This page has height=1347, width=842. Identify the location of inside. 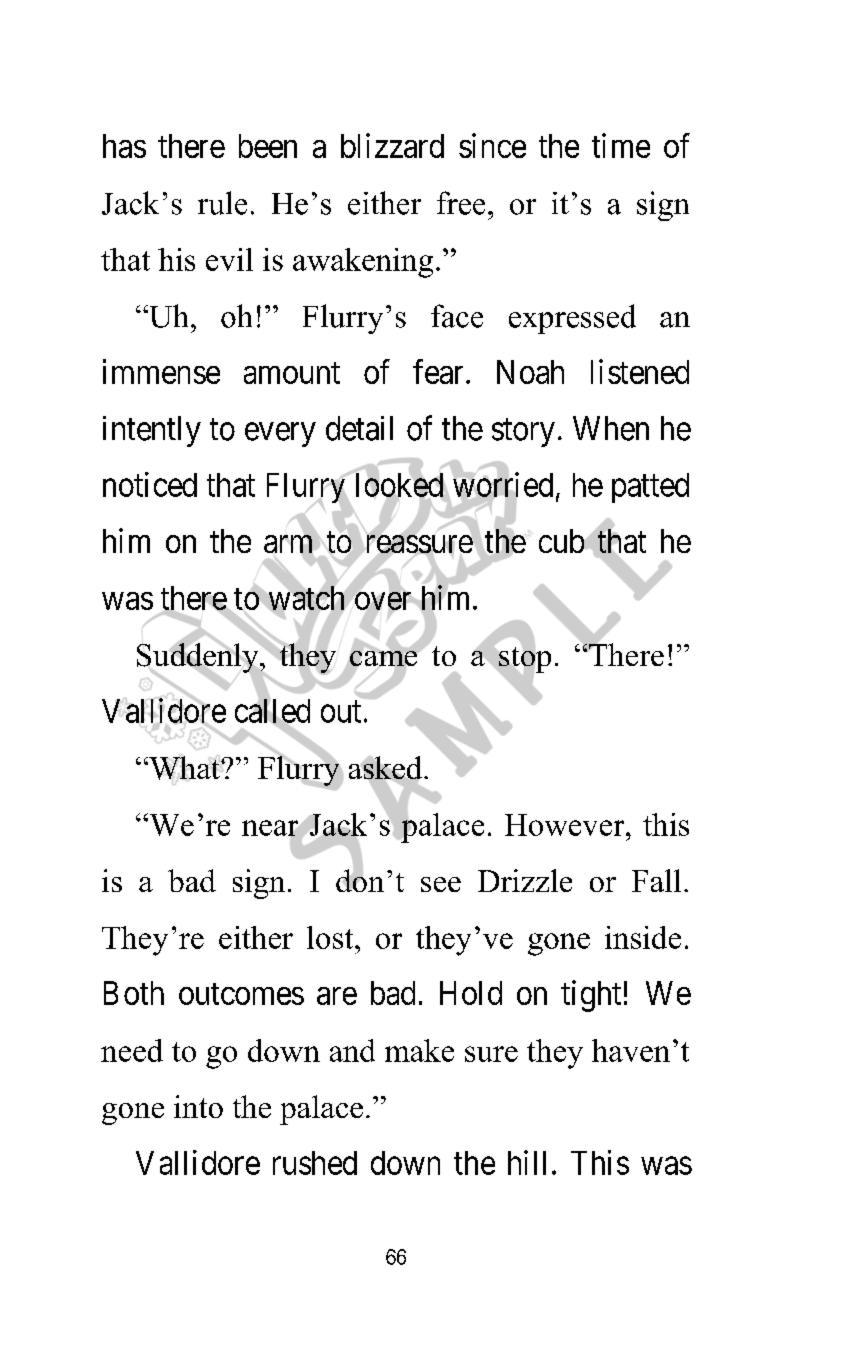
(643, 937).
